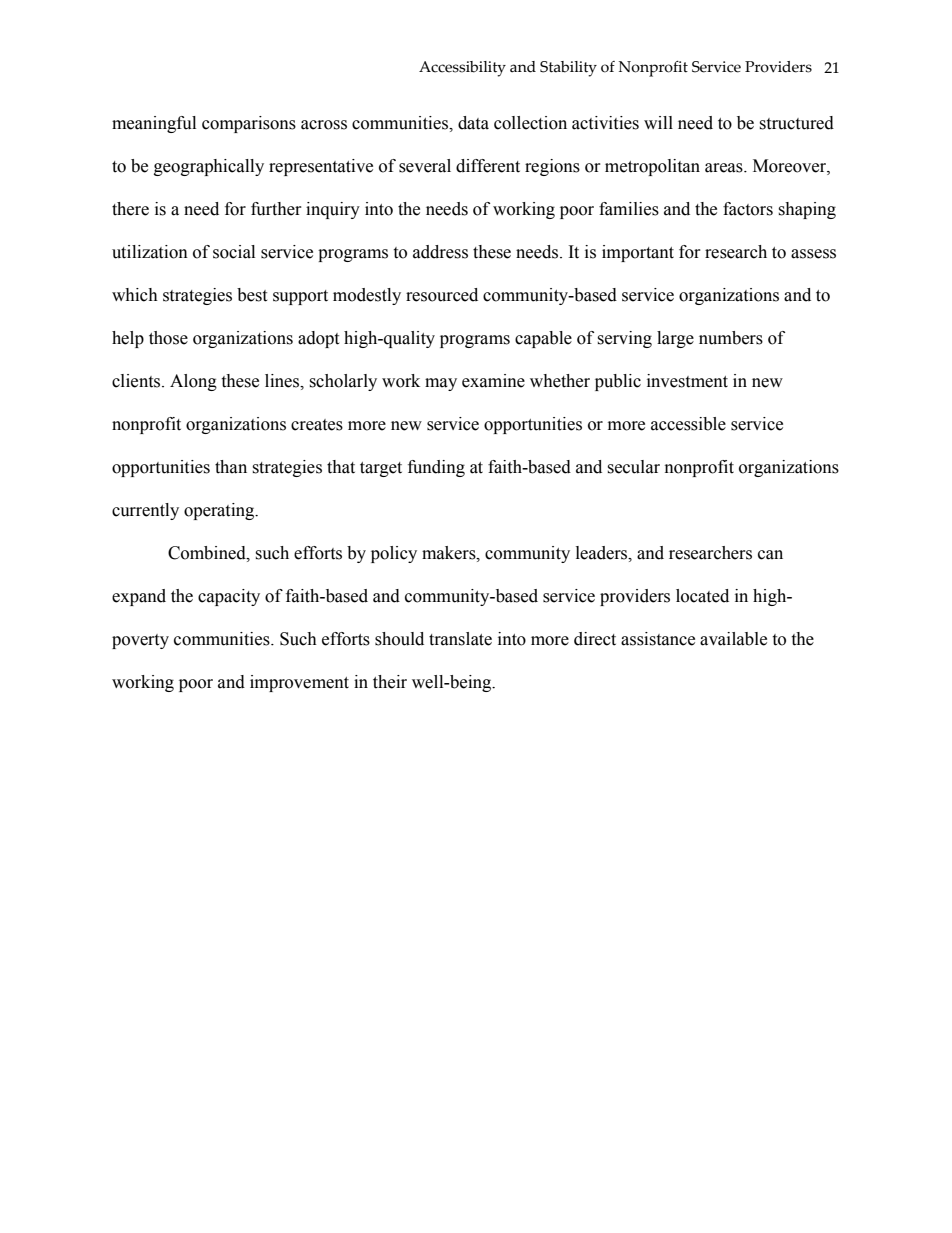 This screenshot has width=952, height=1233. I want to click on can, so click(770, 555).
